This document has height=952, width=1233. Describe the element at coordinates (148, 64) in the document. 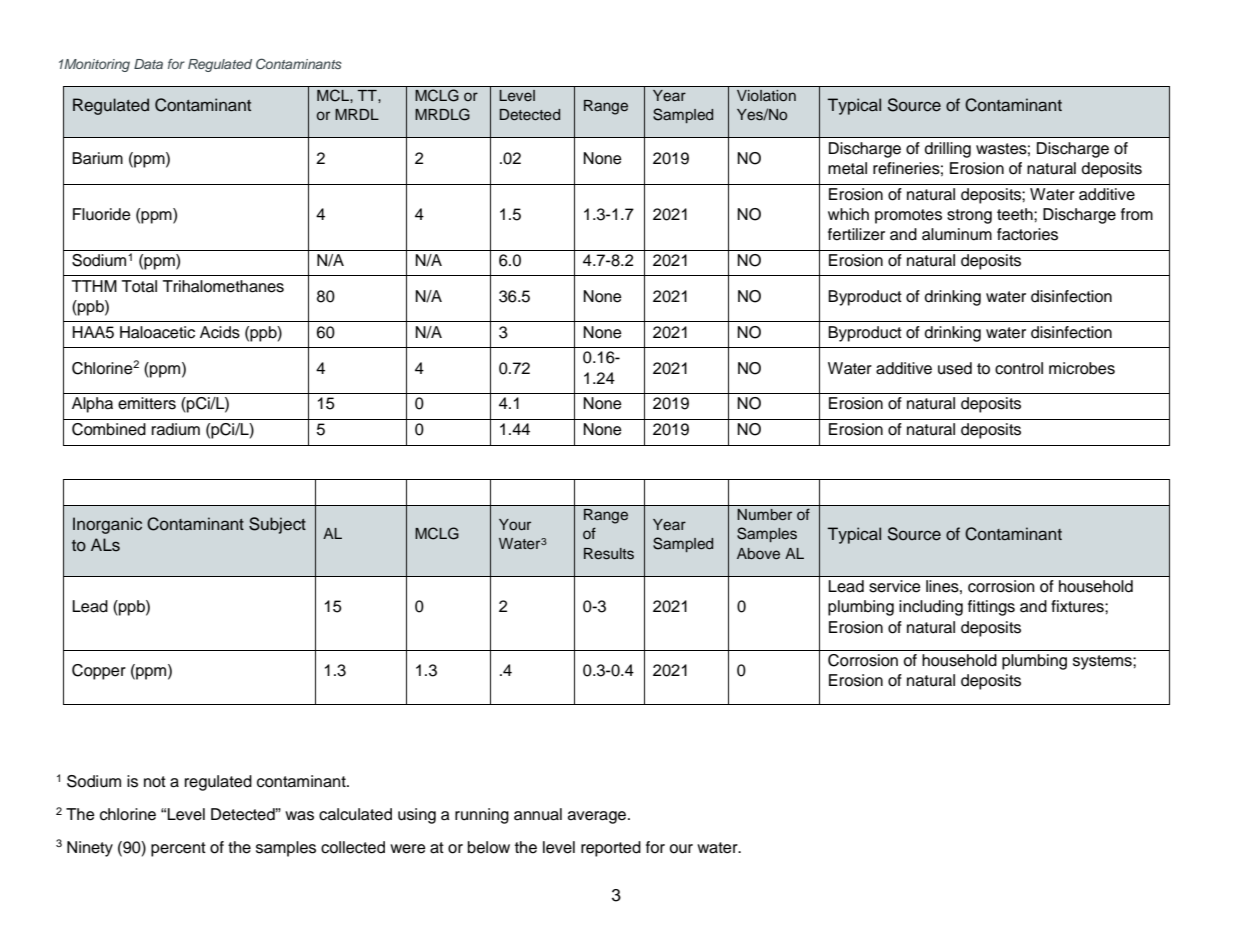

I see `Data` at that location.
